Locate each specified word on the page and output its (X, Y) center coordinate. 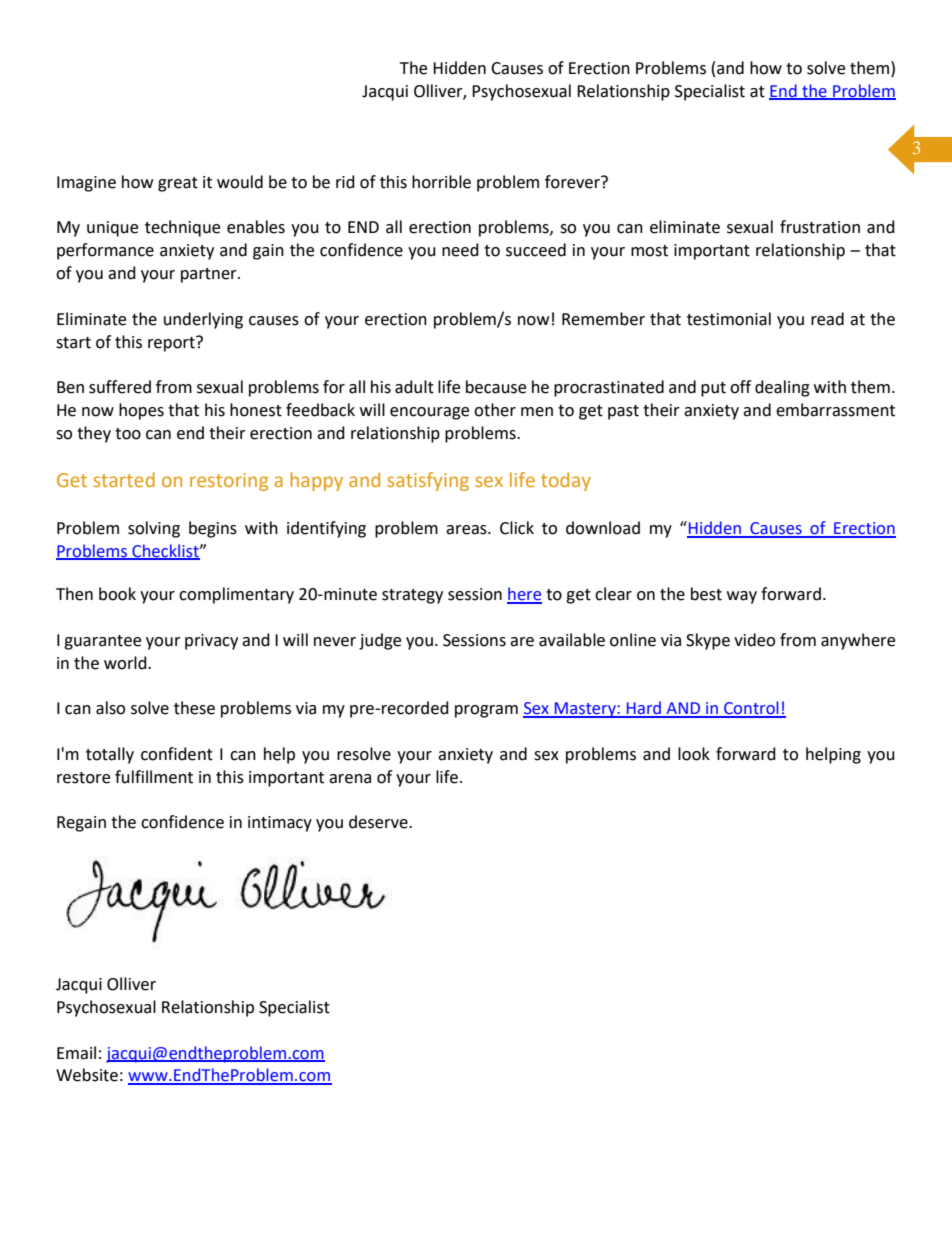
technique (182, 228)
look (694, 754)
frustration (820, 227)
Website (87, 1075)
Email (76, 1053)
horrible (441, 182)
